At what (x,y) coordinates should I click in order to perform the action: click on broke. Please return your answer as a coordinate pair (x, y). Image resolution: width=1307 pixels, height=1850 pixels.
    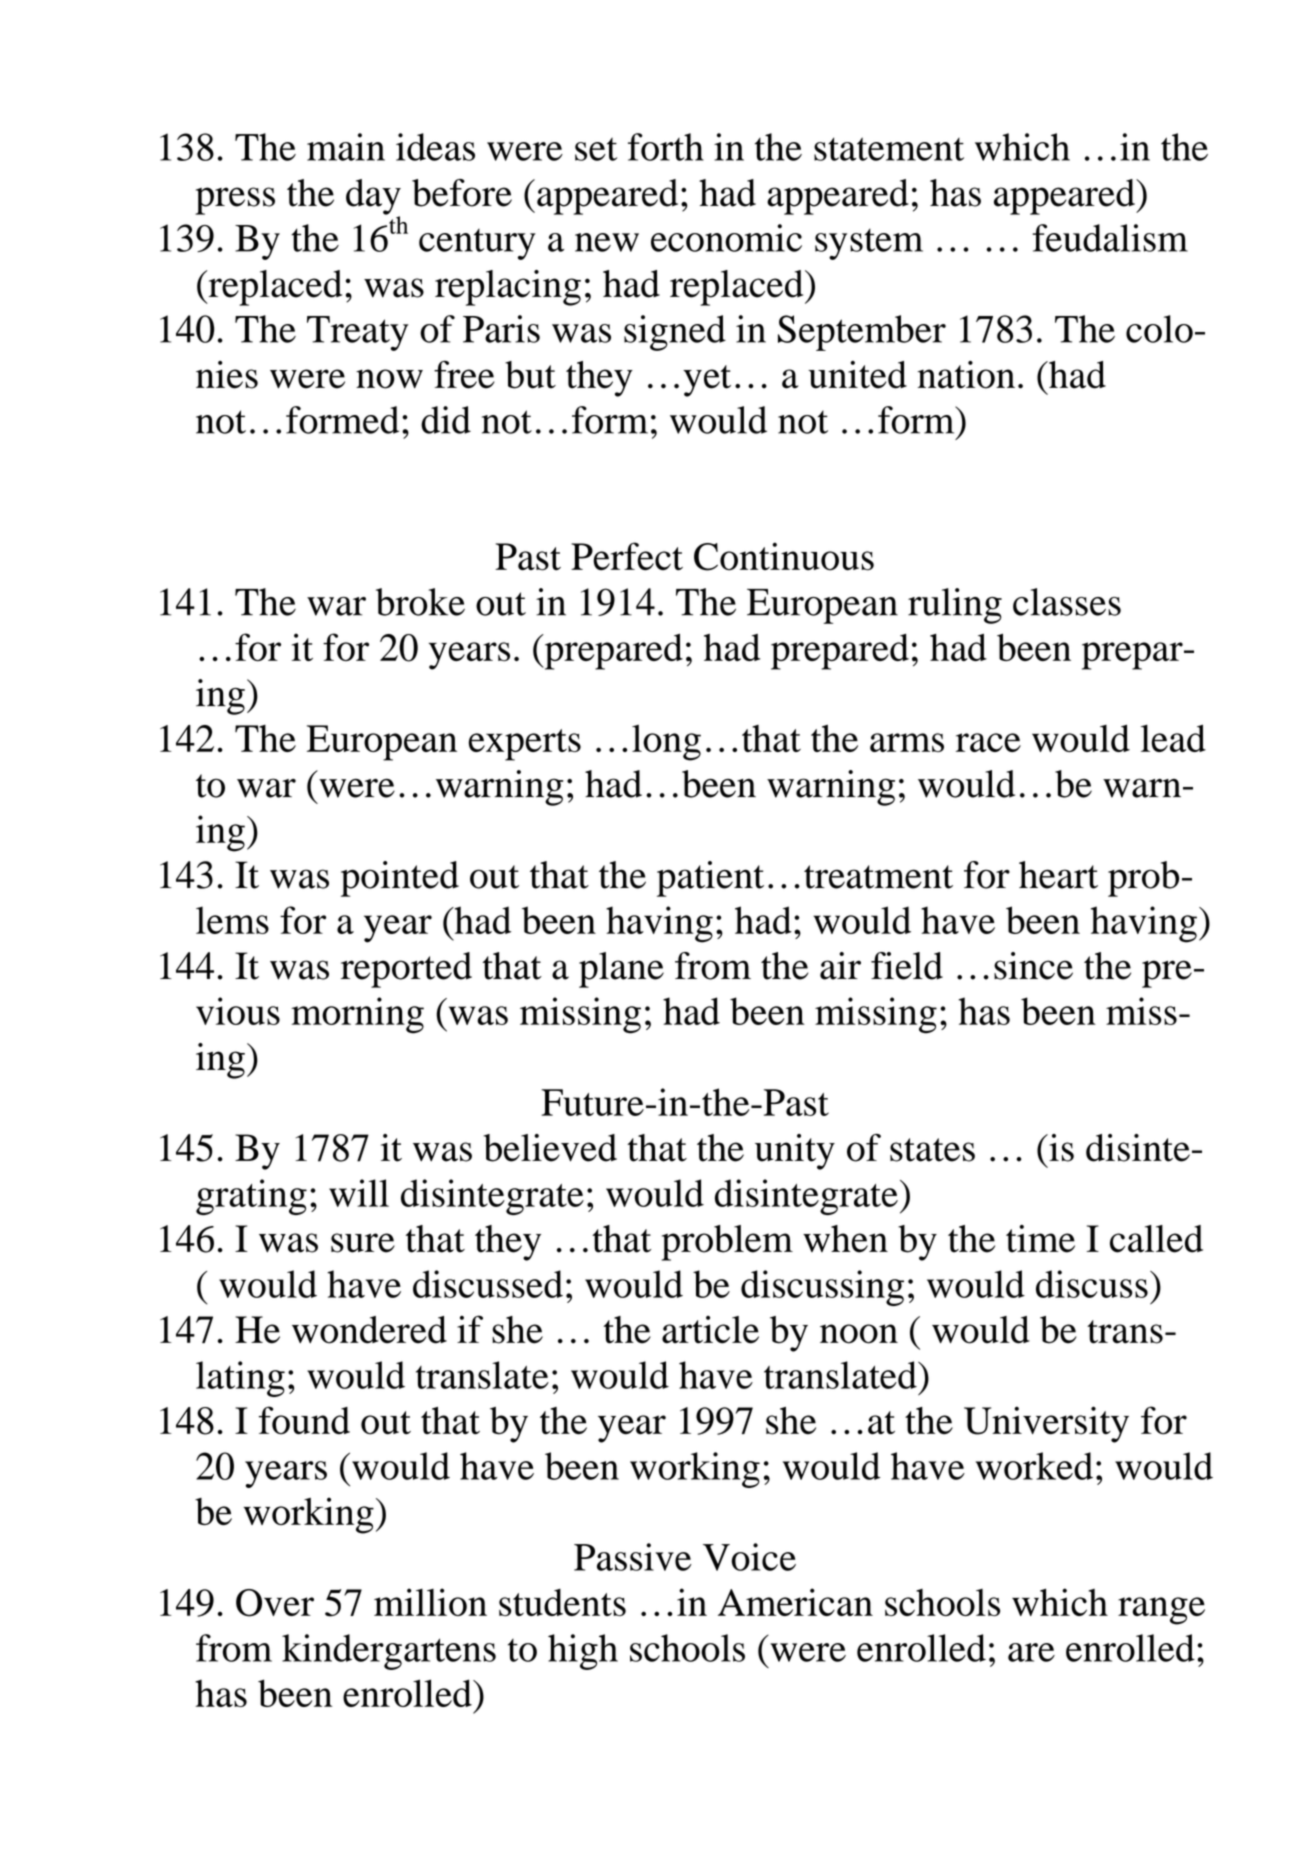
    Looking at the image, I should click on (420, 602).
